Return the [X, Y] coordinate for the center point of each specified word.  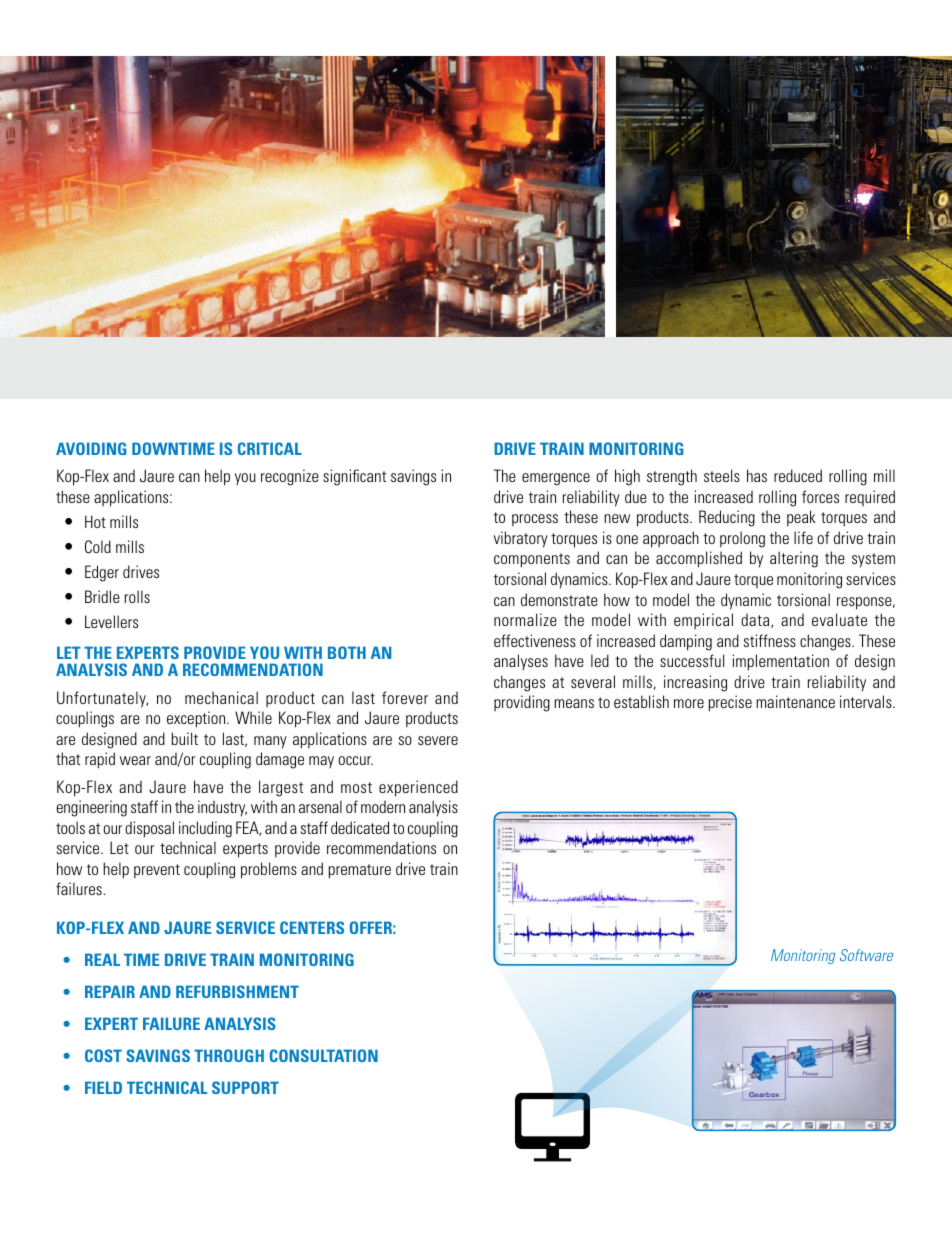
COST [103, 1055]
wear [135, 760]
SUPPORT [245, 1087]
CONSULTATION [324, 1055]
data [756, 620]
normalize [525, 619]
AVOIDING [91, 448]
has [757, 475]
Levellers [111, 621]
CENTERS [312, 927]
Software [866, 955]
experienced [418, 788]
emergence [556, 479]
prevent [157, 871]
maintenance [795, 701]
